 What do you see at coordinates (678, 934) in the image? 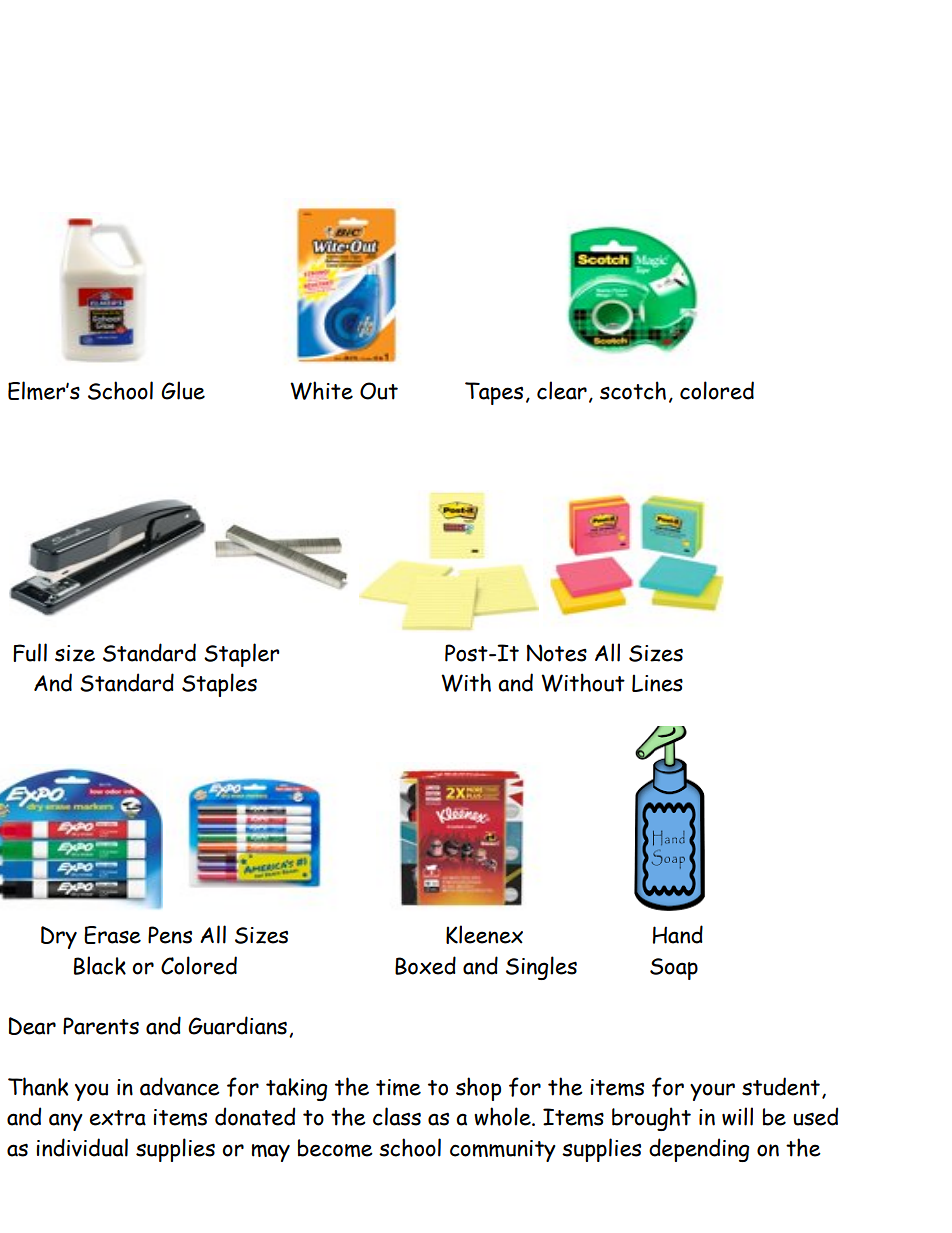
I see `Hand` at bounding box center [678, 934].
